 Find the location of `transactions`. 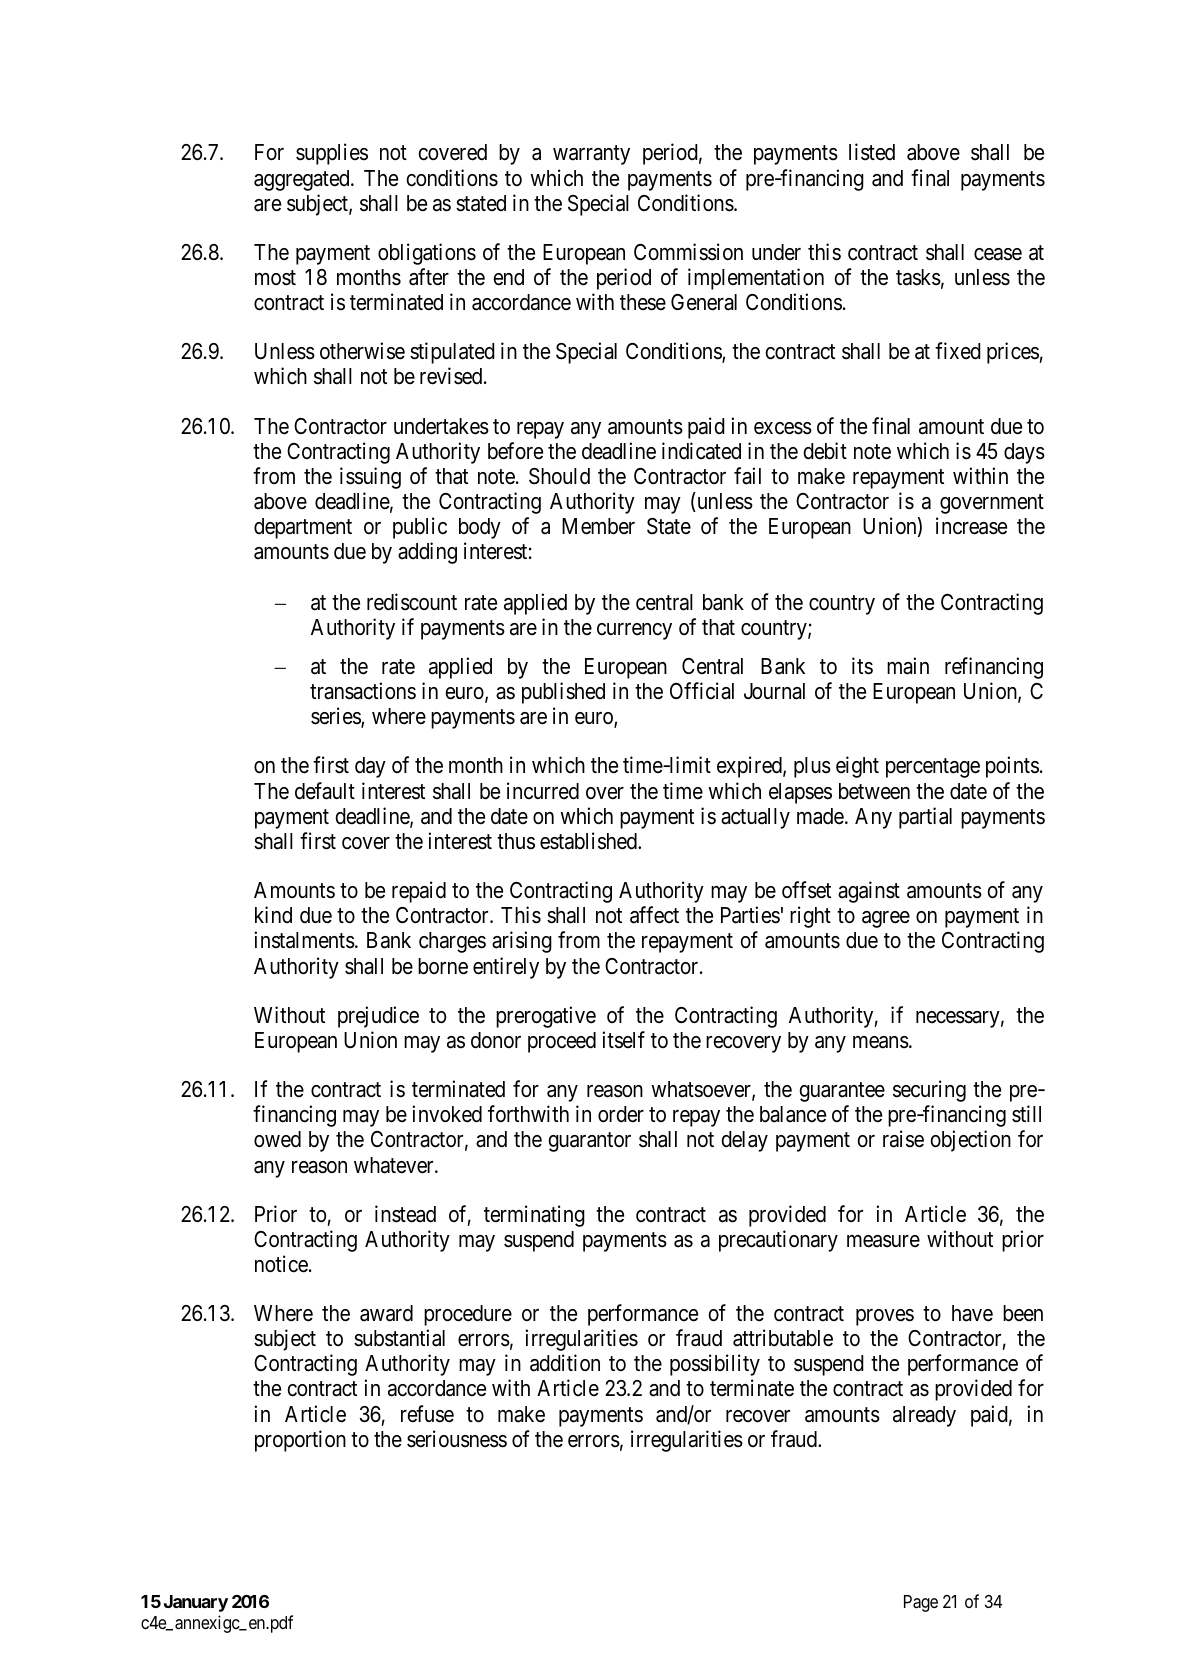

transactions is located at coordinates (363, 691).
